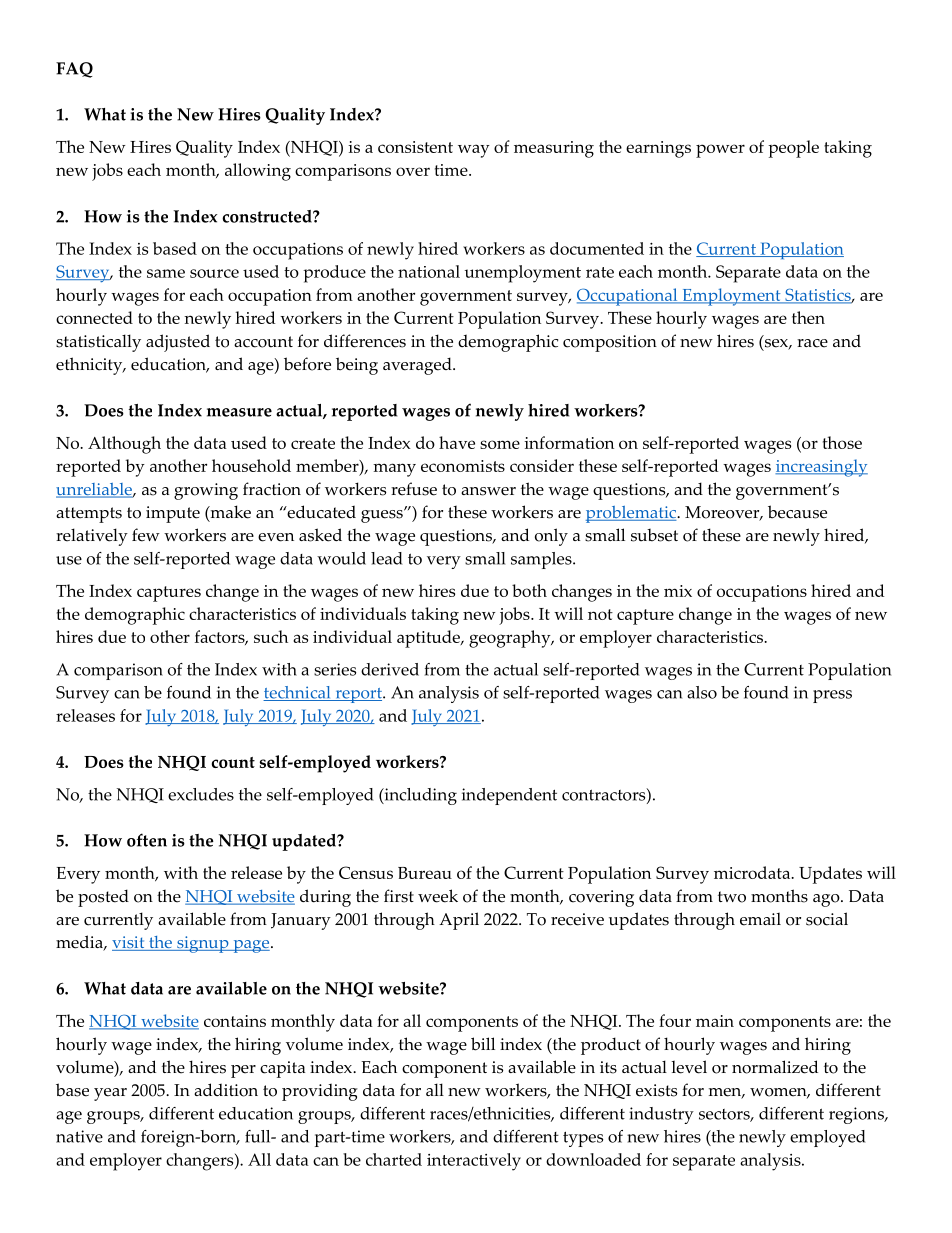 The width and height of the screenshot is (952, 1233). I want to click on then, so click(808, 317).
